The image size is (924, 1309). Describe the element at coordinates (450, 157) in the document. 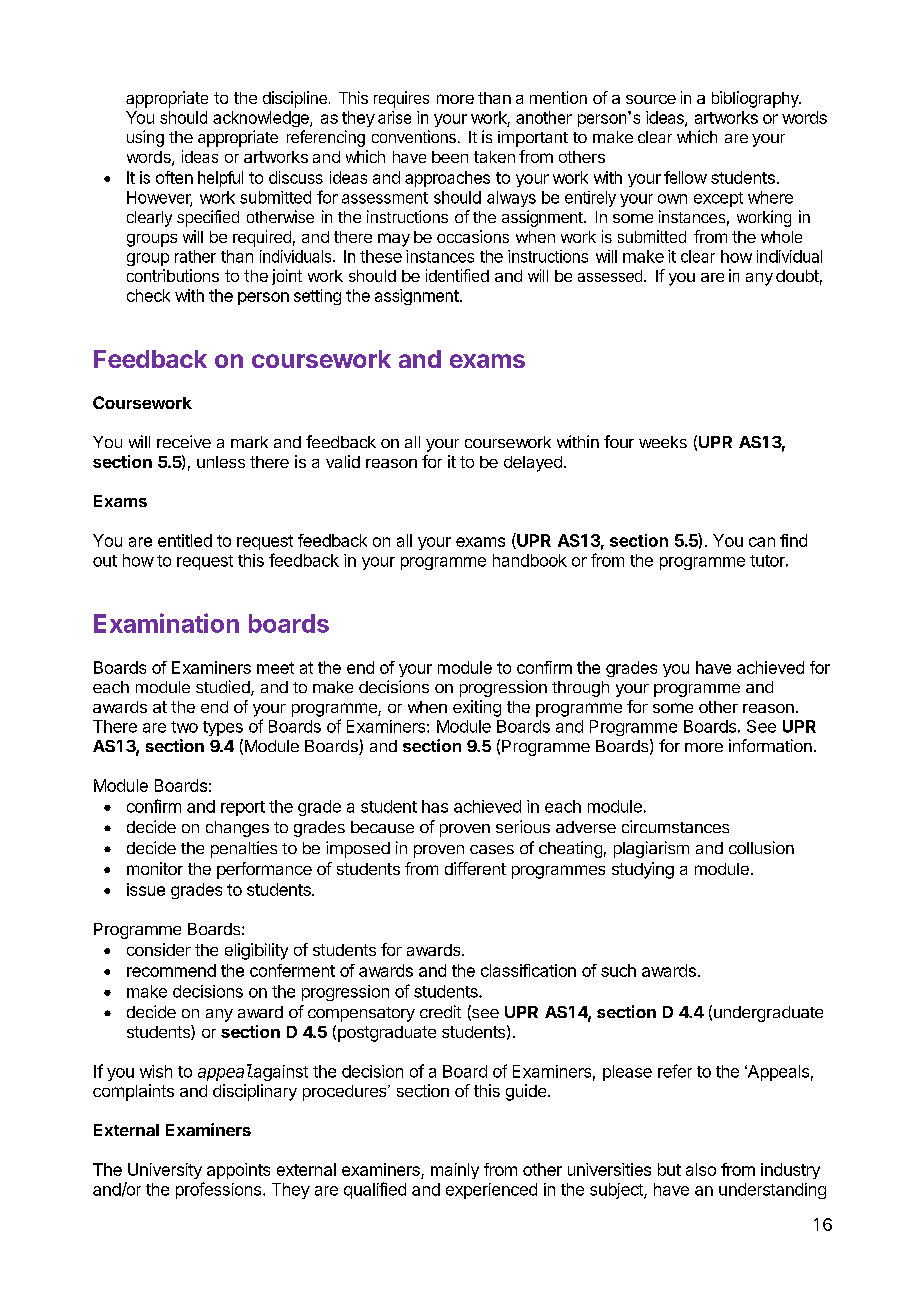

I see `been` at that location.
